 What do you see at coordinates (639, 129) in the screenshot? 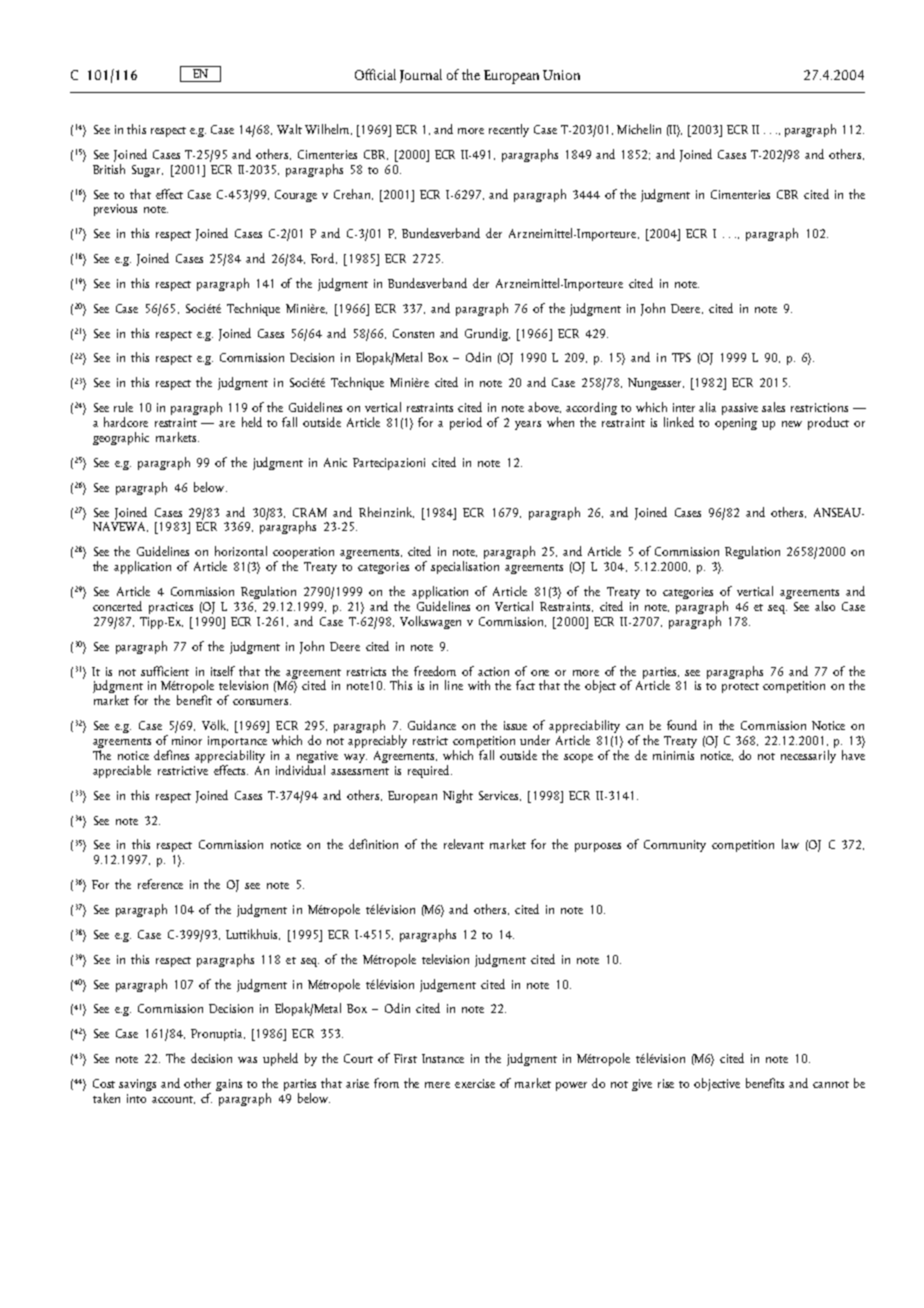
I see `Michelin` at bounding box center [639, 129].
